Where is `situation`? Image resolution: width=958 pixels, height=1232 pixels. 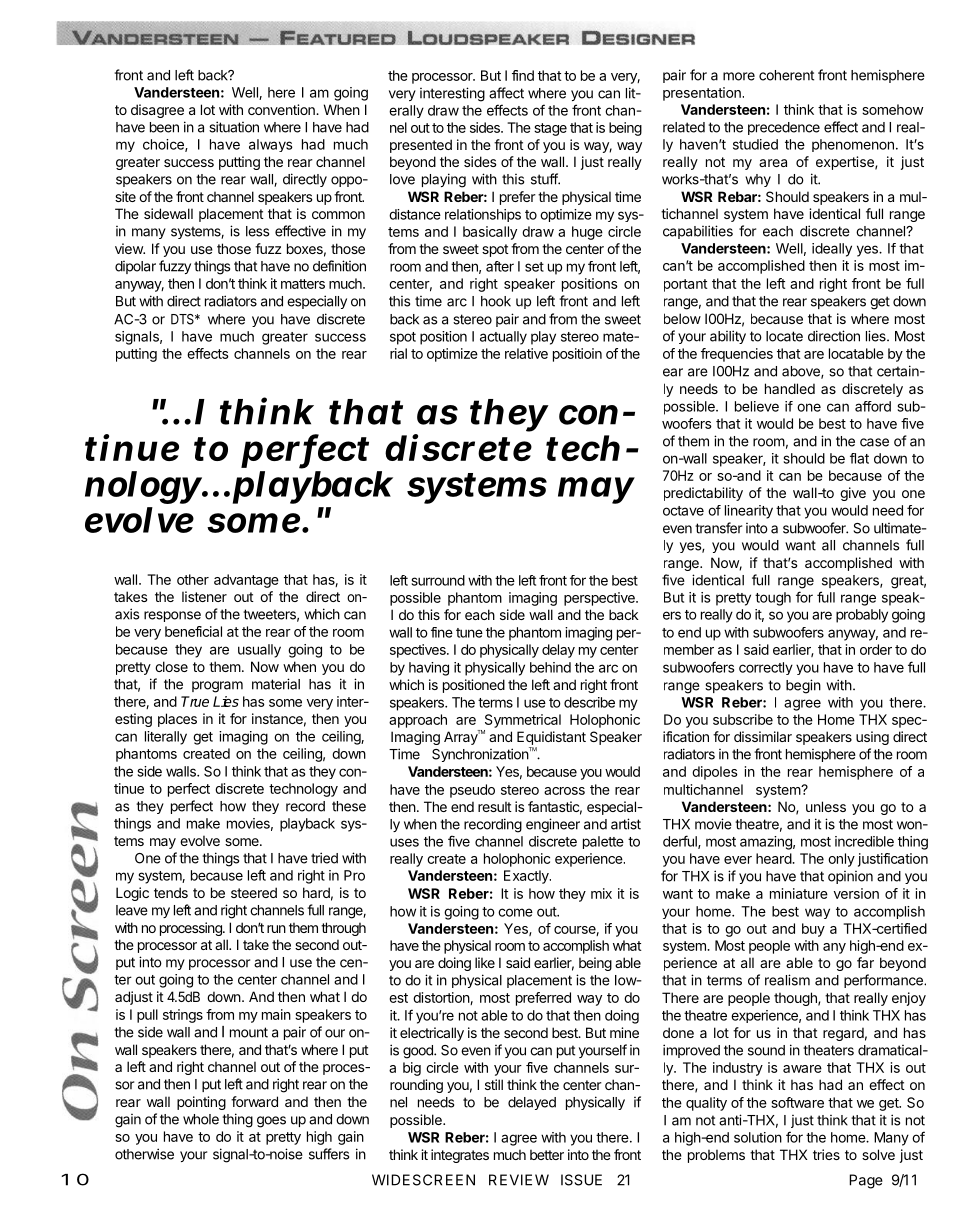 situation is located at coordinates (234, 127).
